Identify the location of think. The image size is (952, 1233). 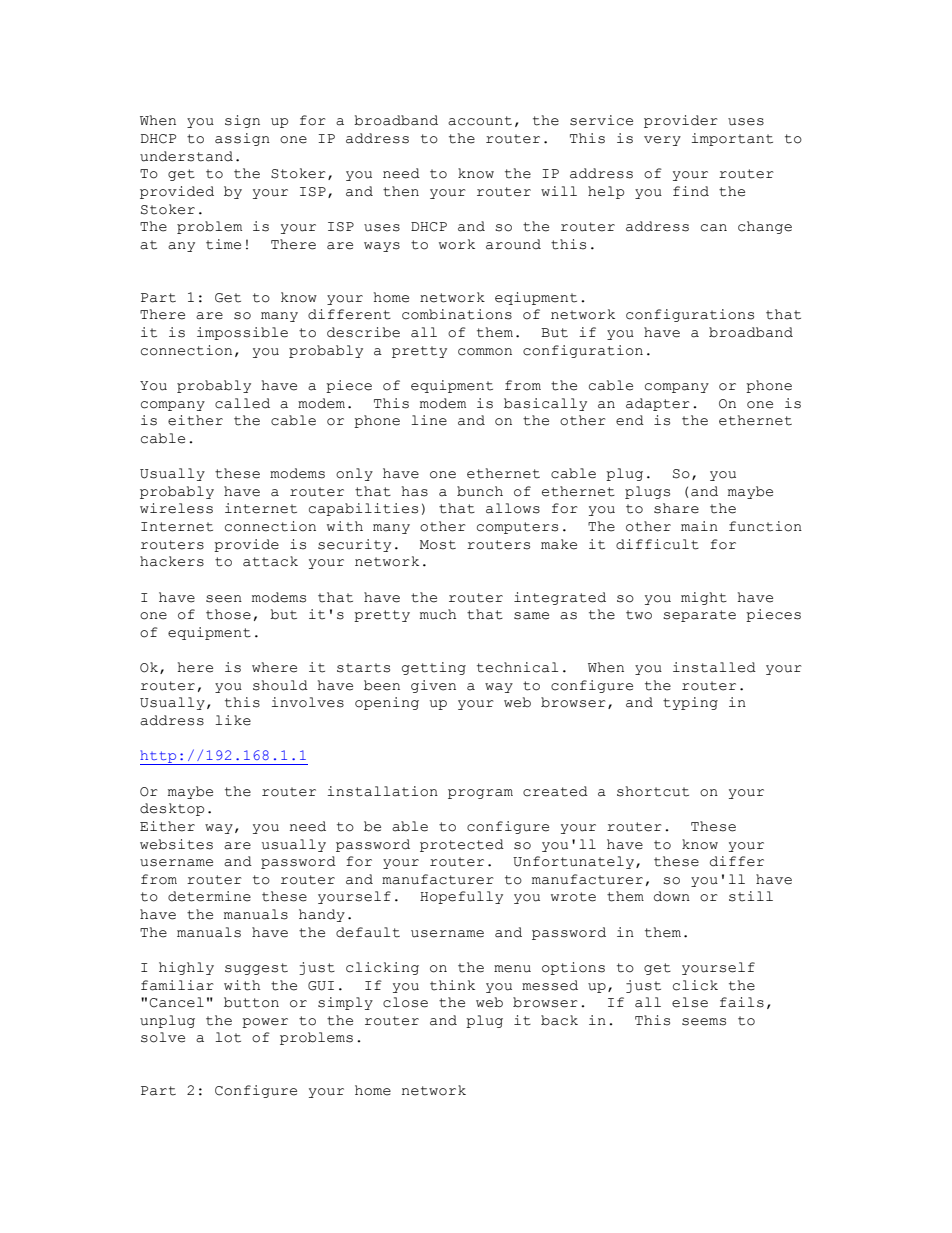
(452, 985).
